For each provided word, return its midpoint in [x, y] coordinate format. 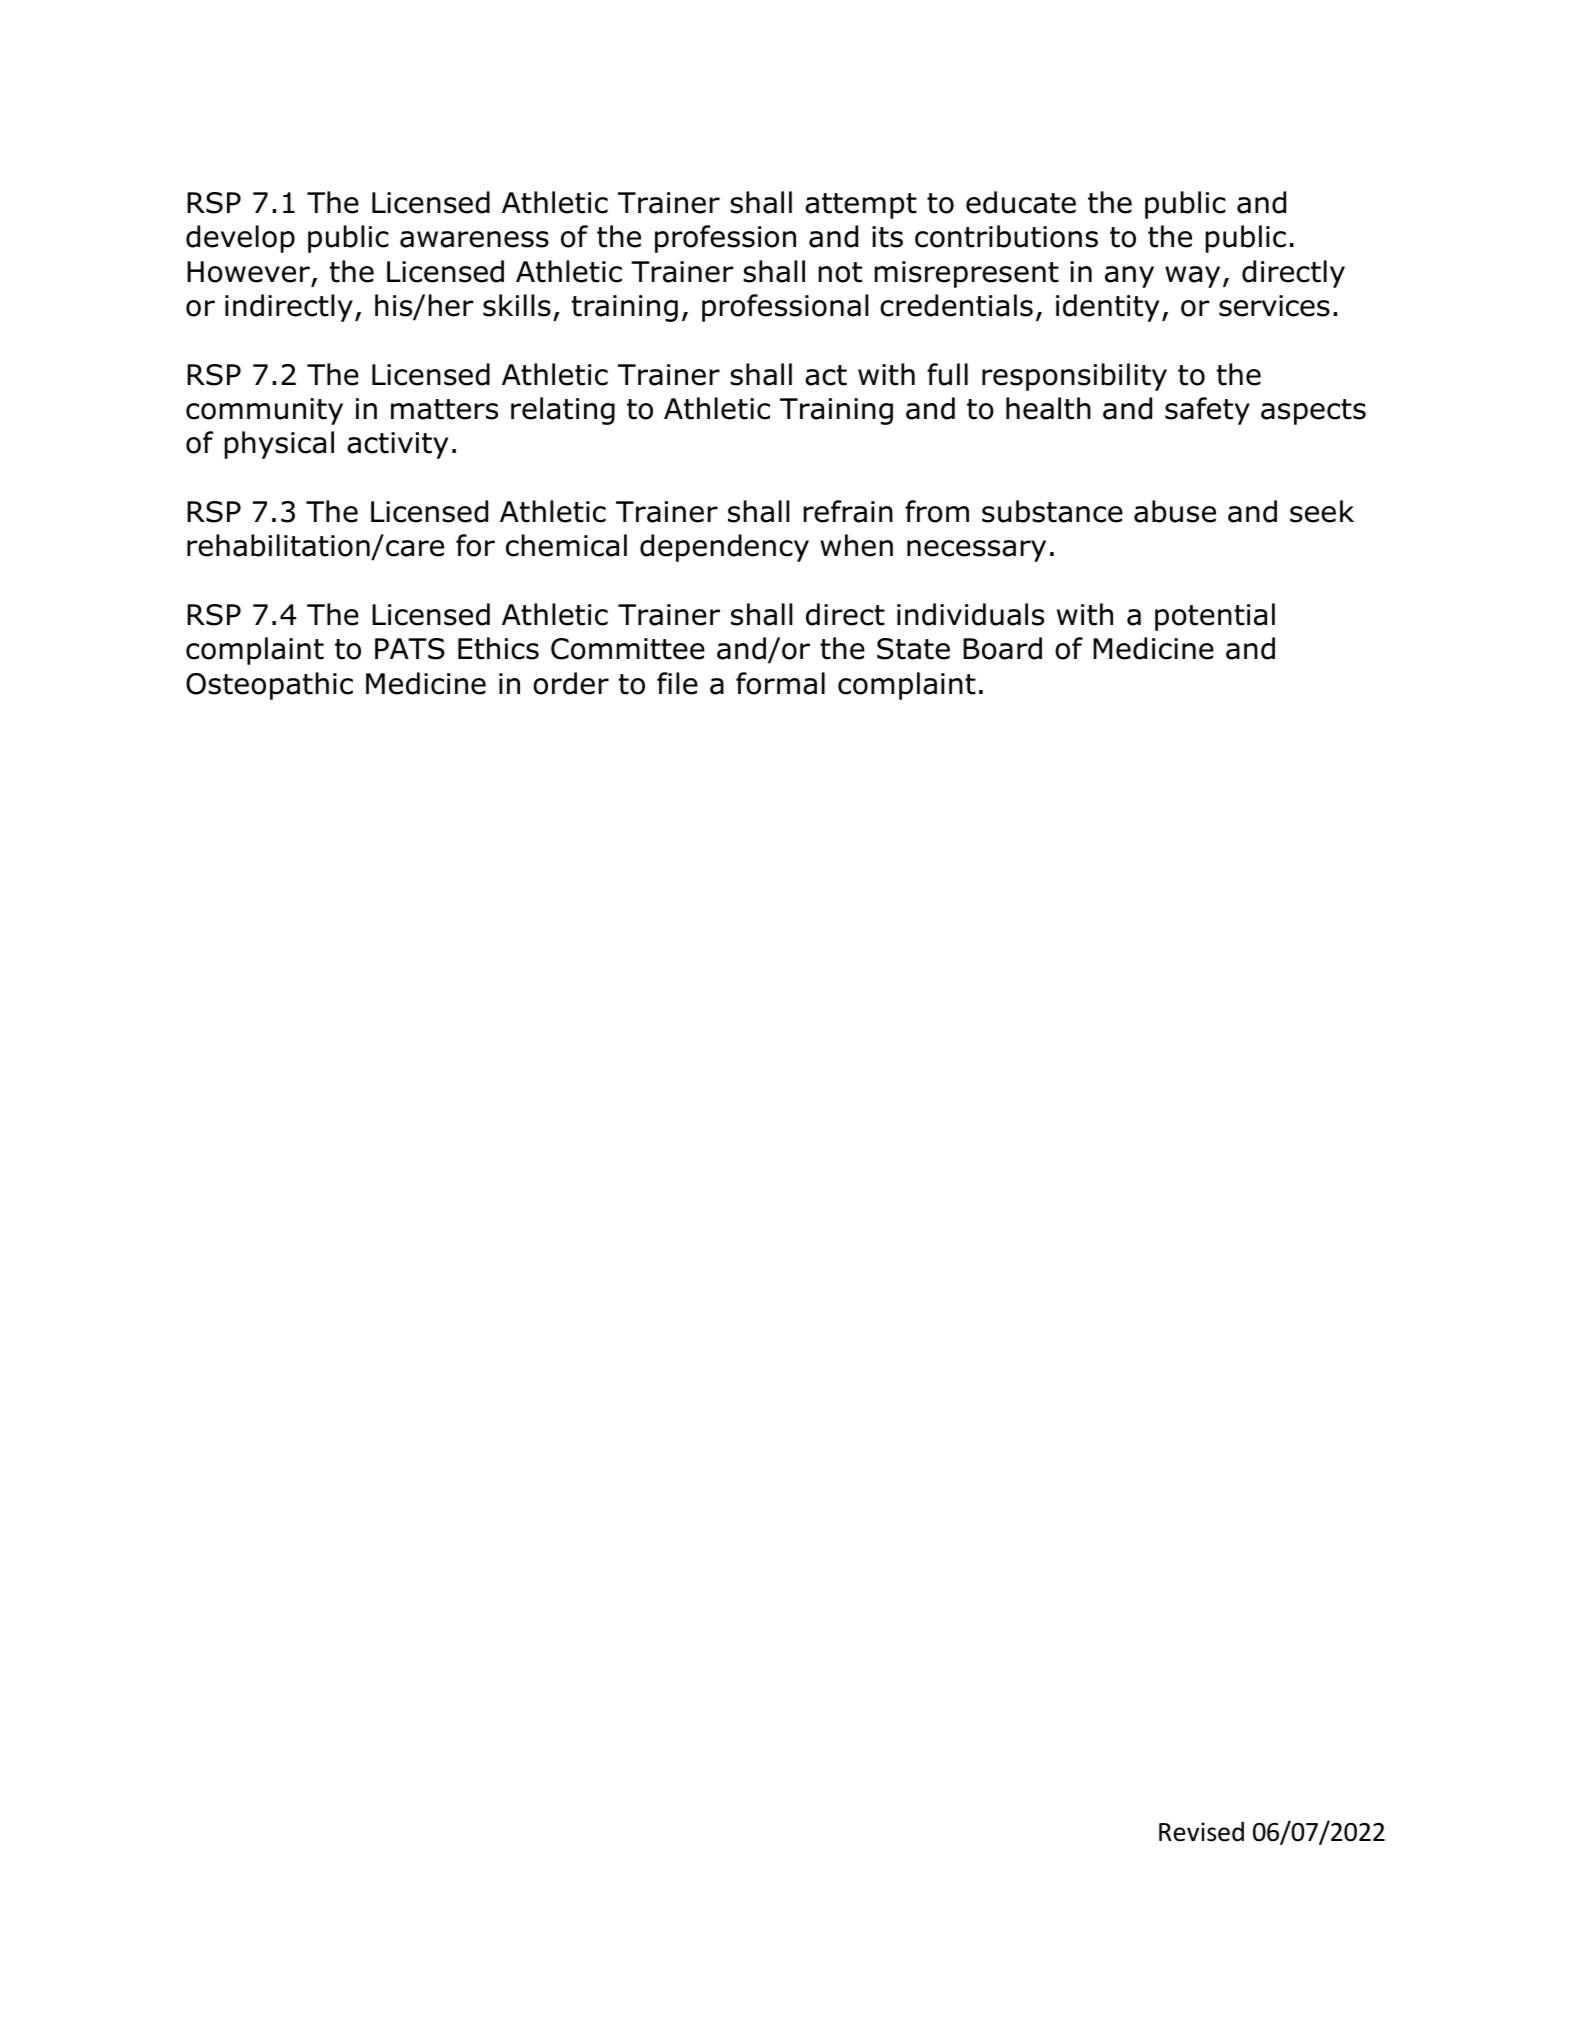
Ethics [498, 648]
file [677, 683]
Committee [628, 649]
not [840, 272]
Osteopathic [269, 686]
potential [1215, 617]
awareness [474, 239]
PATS [410, 649]
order [571, 683]
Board [1002, 648]
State [913, 649]
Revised [1201, 1831]
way [1192, 277]
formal [780, 683]
